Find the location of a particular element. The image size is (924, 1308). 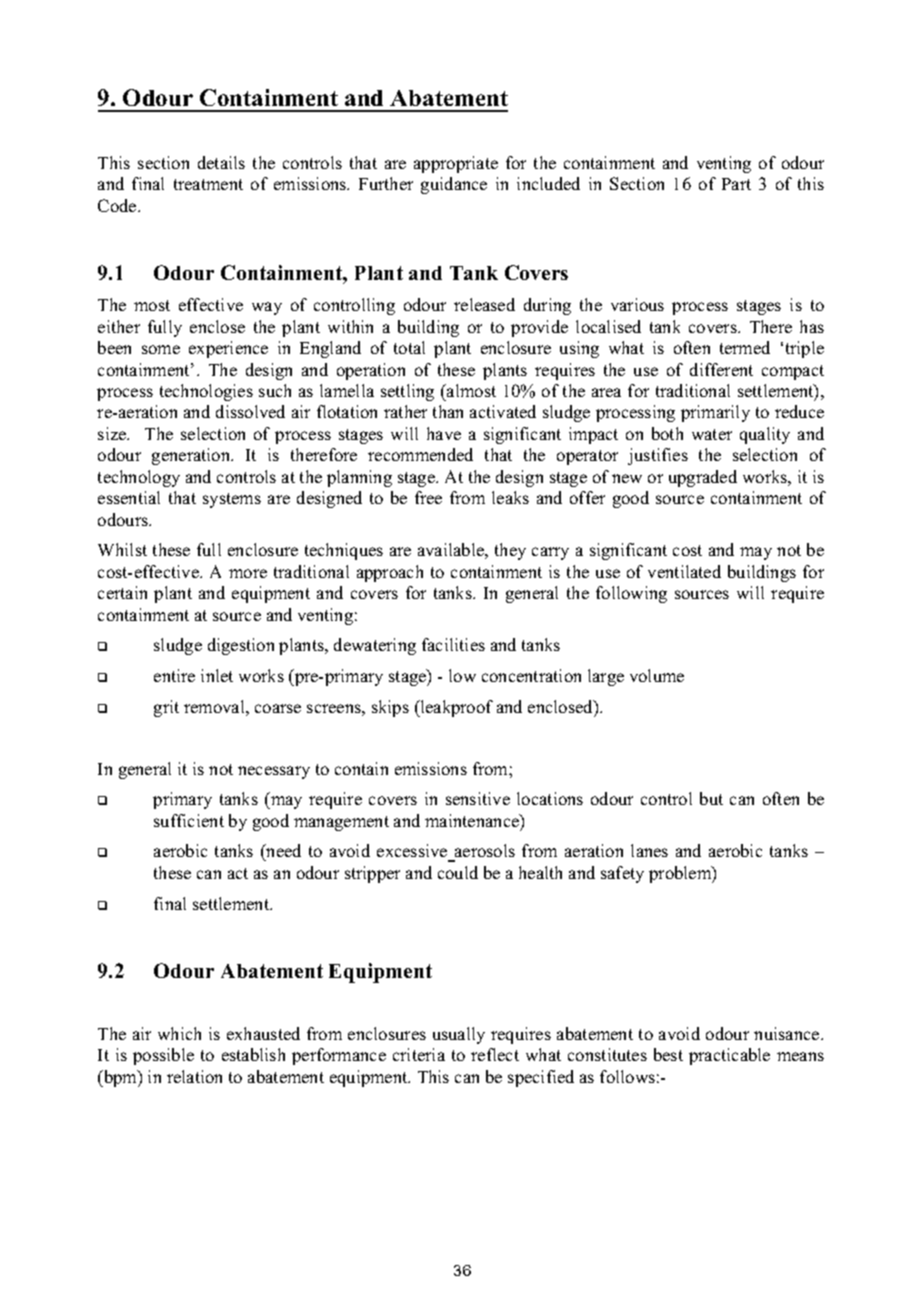

usually is located at coordinates (459, 1035).
